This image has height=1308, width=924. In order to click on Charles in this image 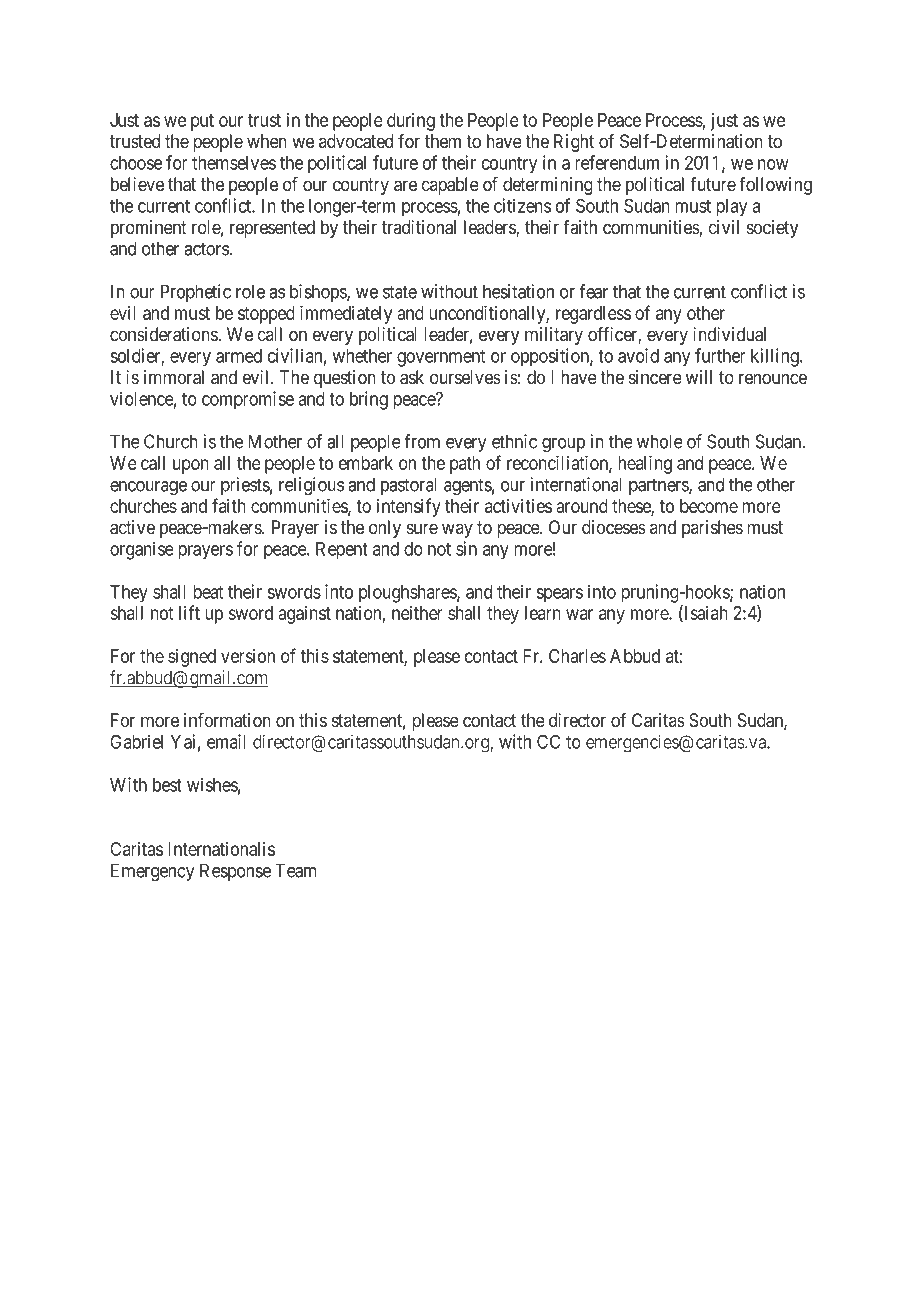, I will do `click(577, 656)`.
